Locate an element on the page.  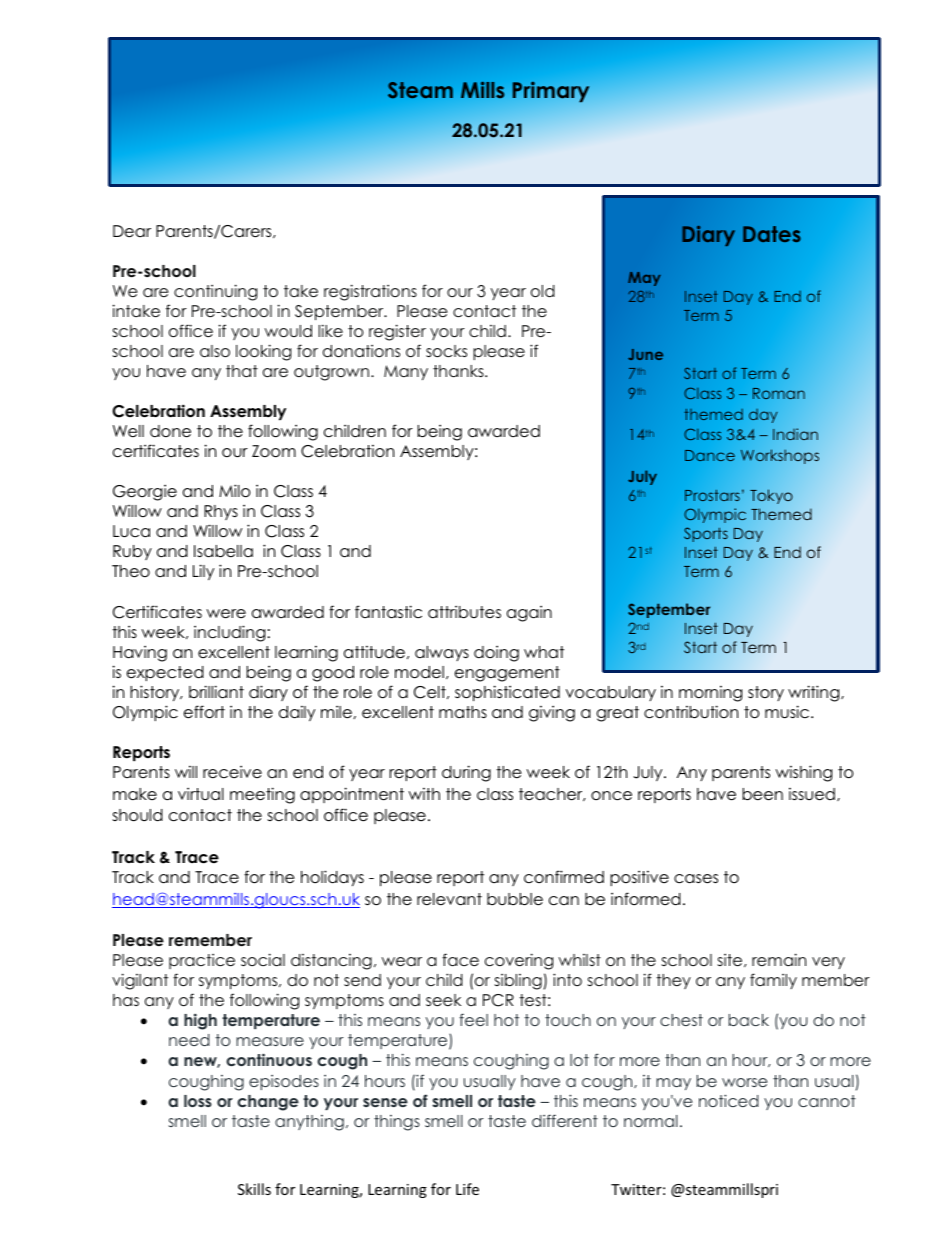
Primary is located at coordinates (550, 91).
